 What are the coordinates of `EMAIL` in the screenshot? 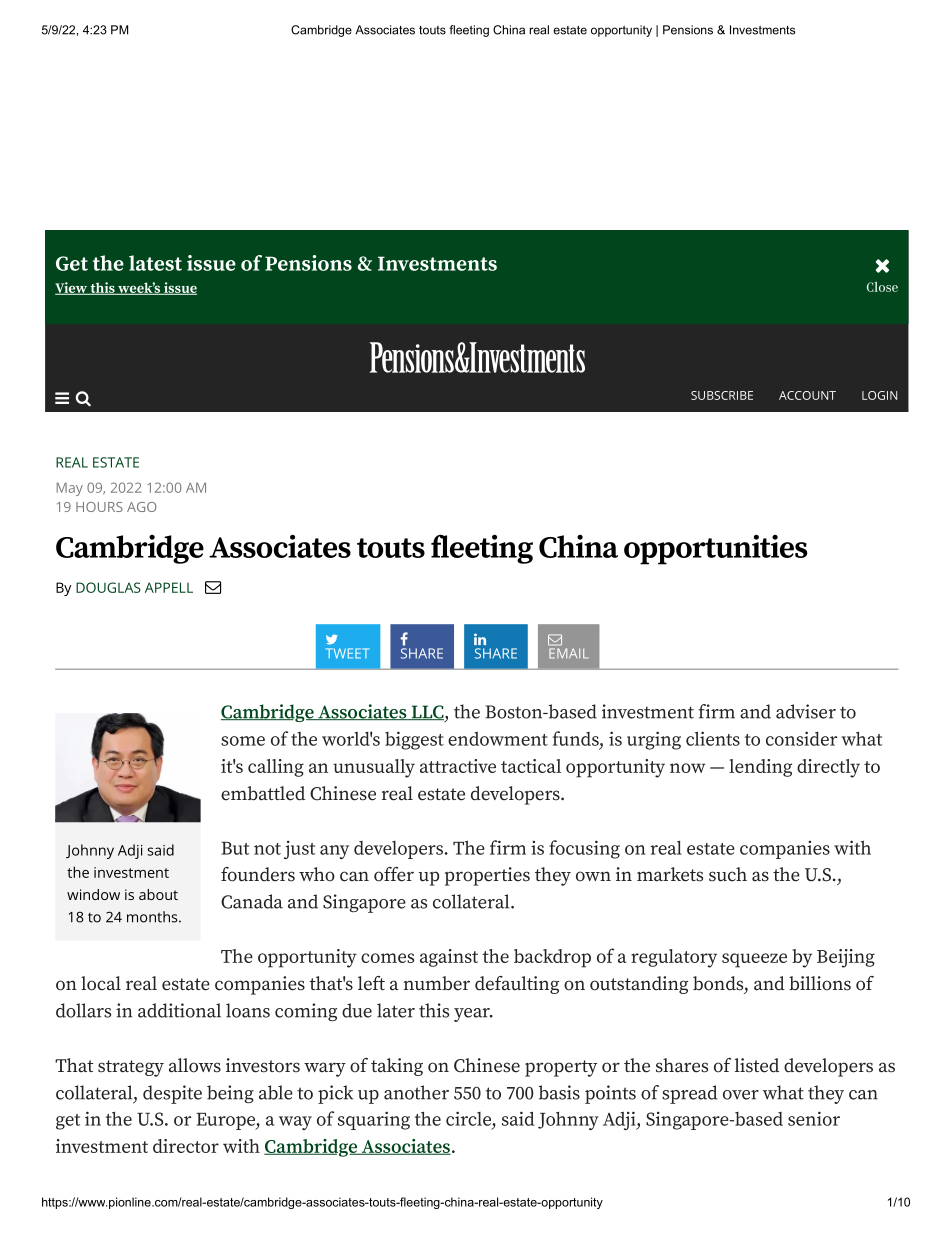 It's located at (568, 653).
